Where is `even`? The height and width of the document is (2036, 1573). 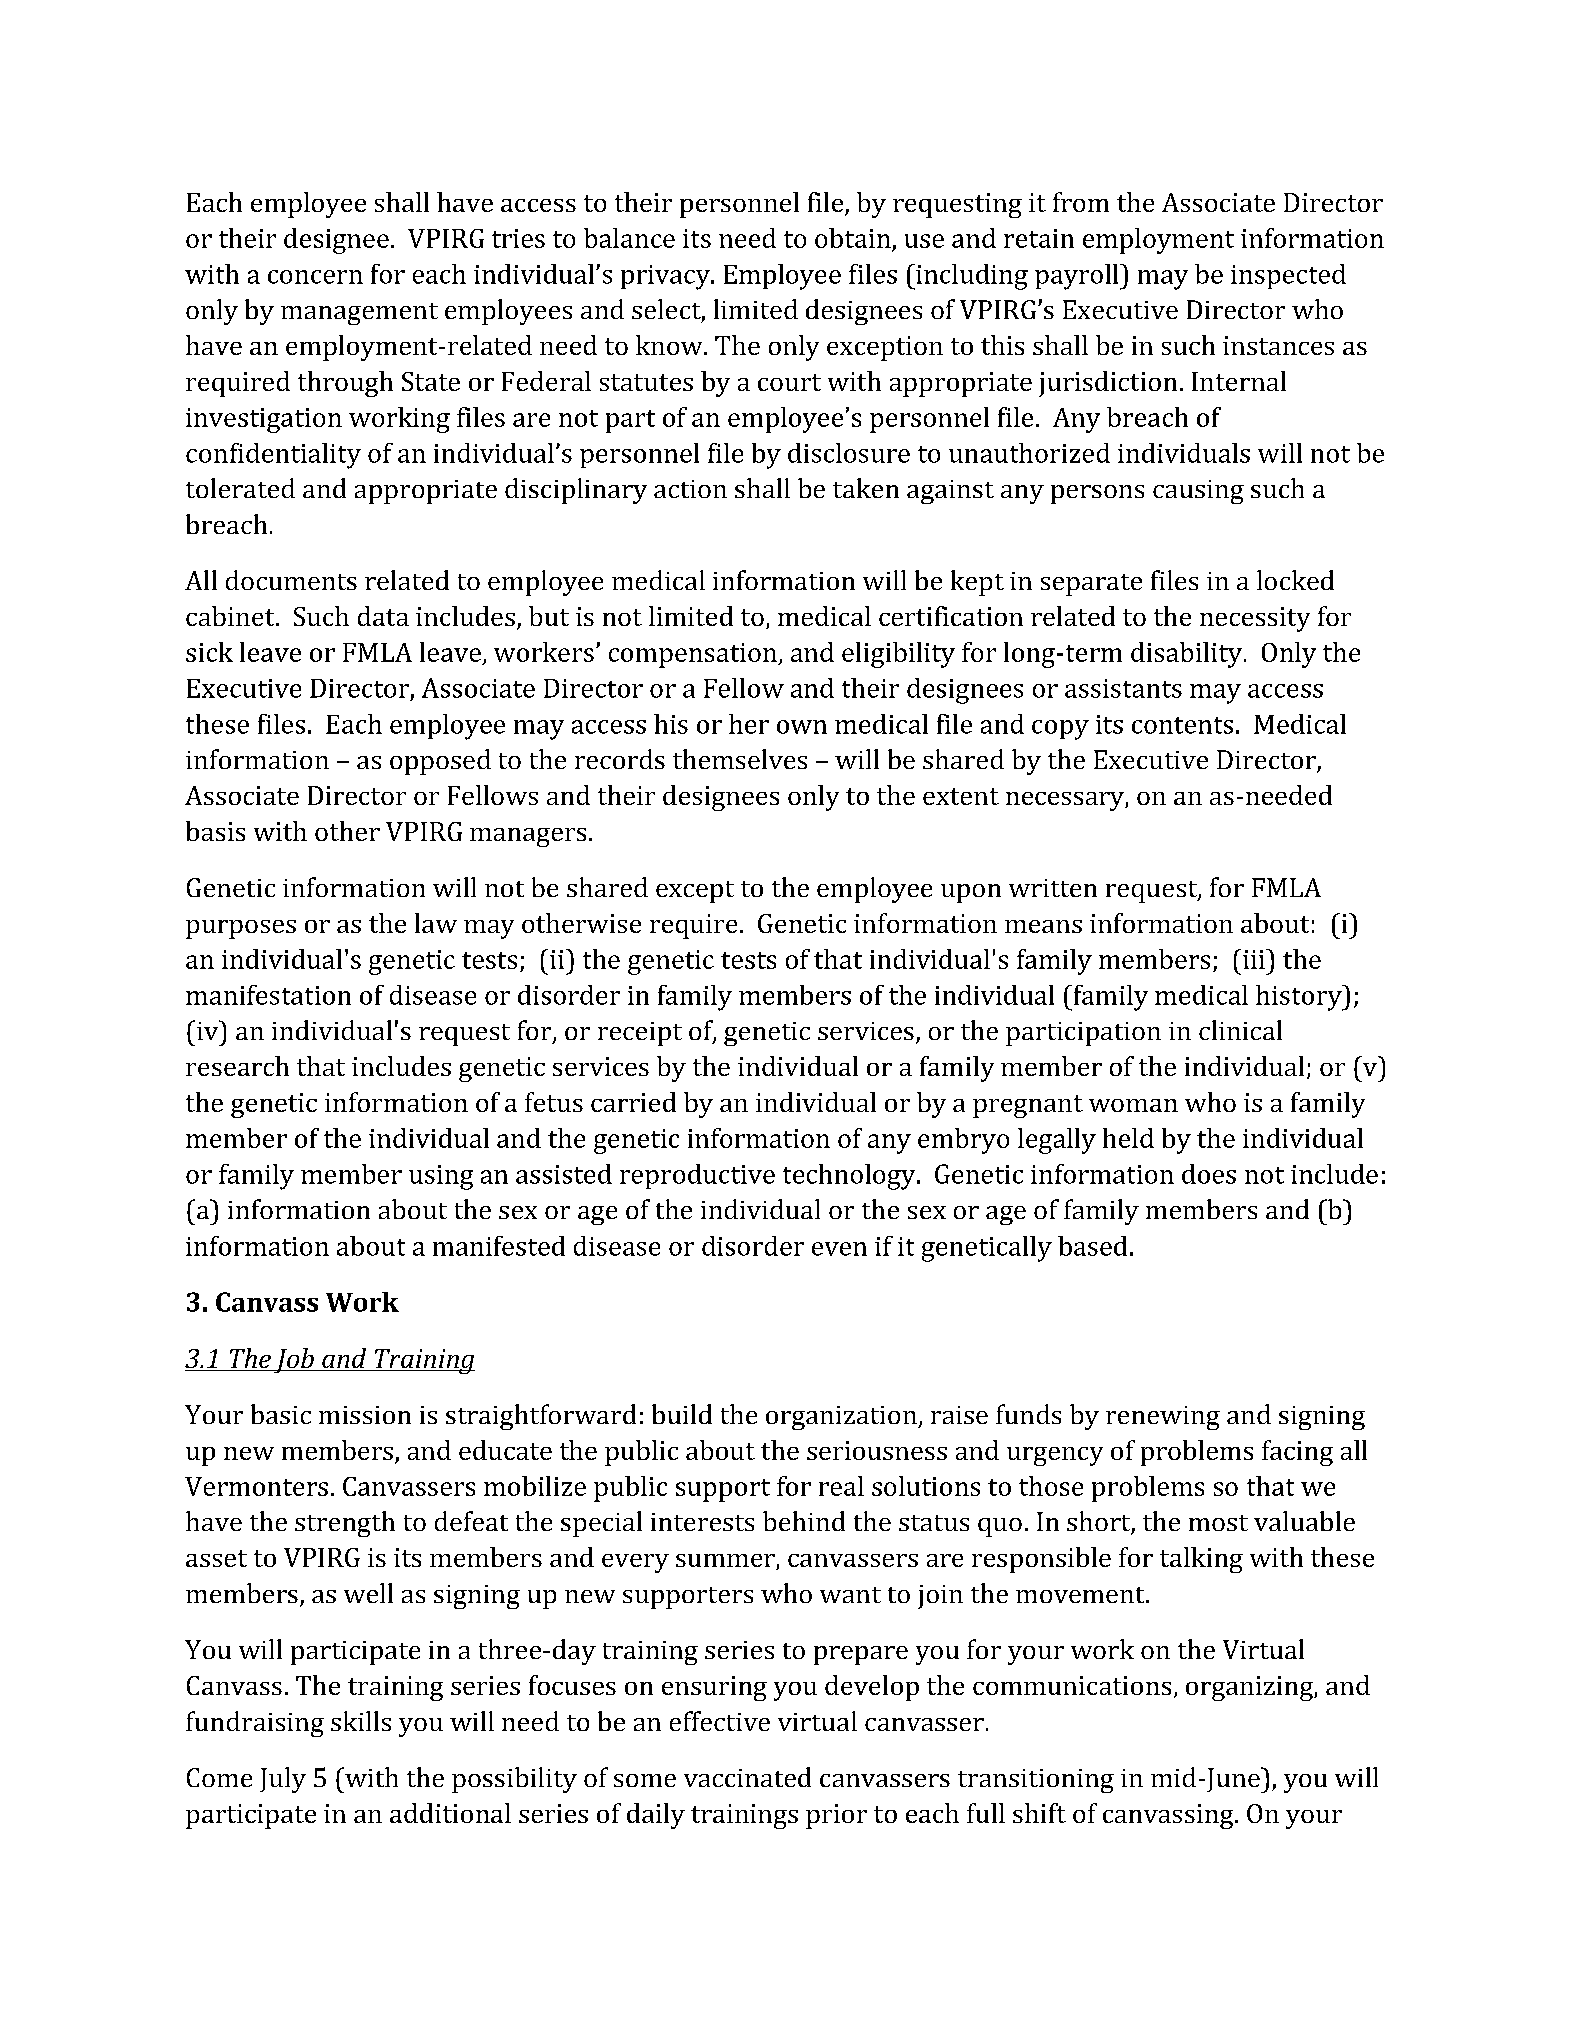
even is located at coordinates (839, 1249).
